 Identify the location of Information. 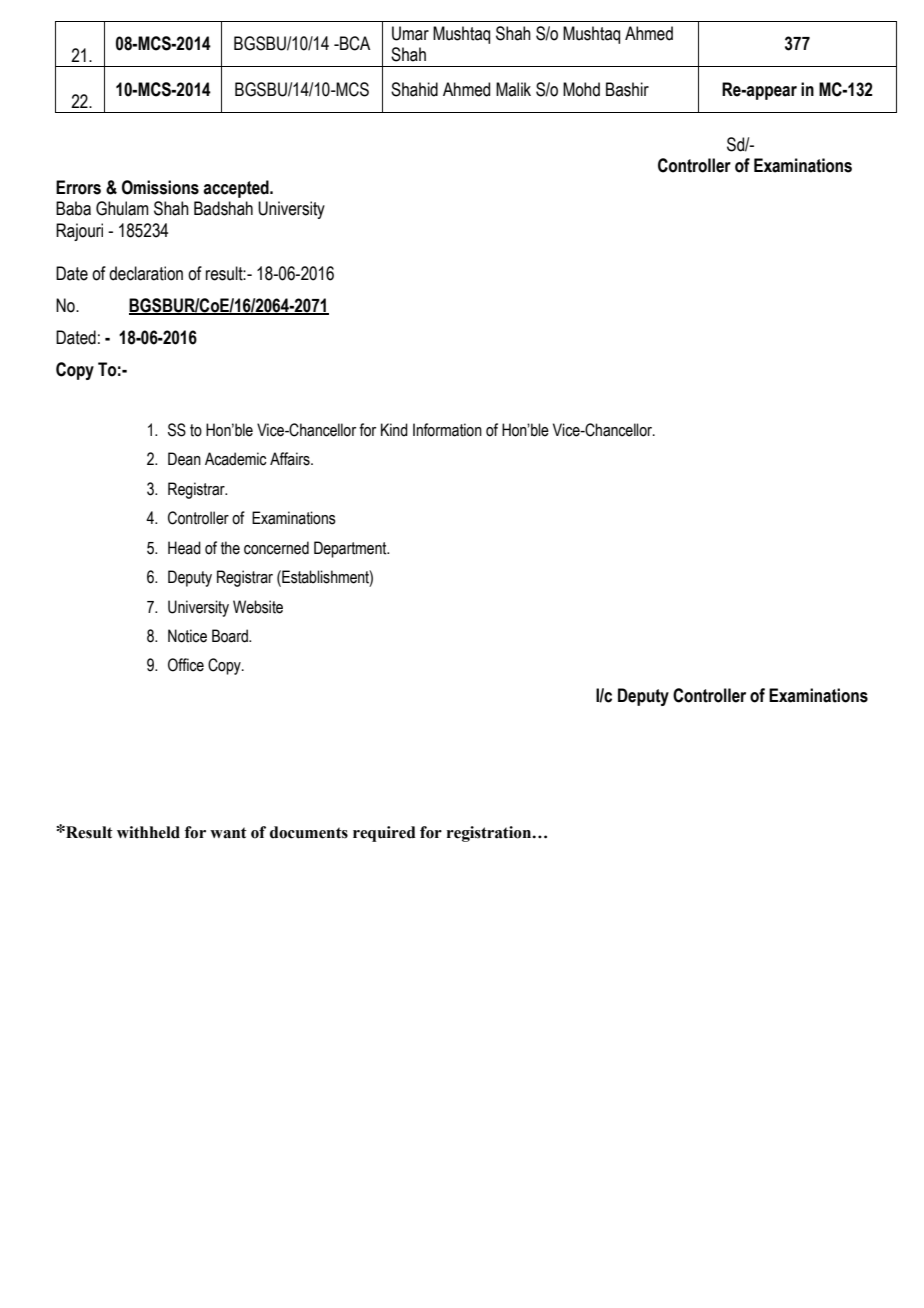
(447, 430).
